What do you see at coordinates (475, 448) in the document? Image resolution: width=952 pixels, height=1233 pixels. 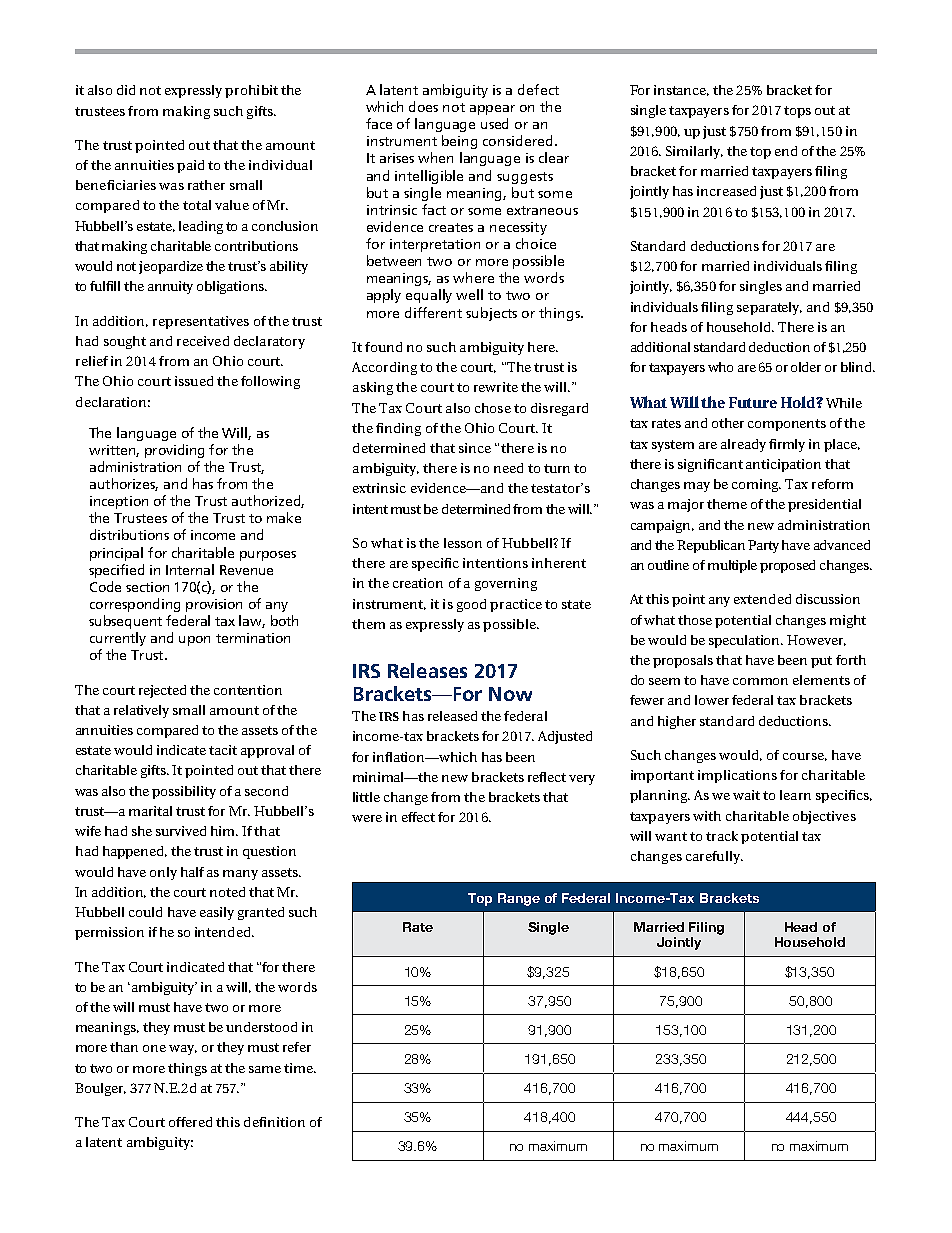 I see `since` at bounding box center [475, 448].
